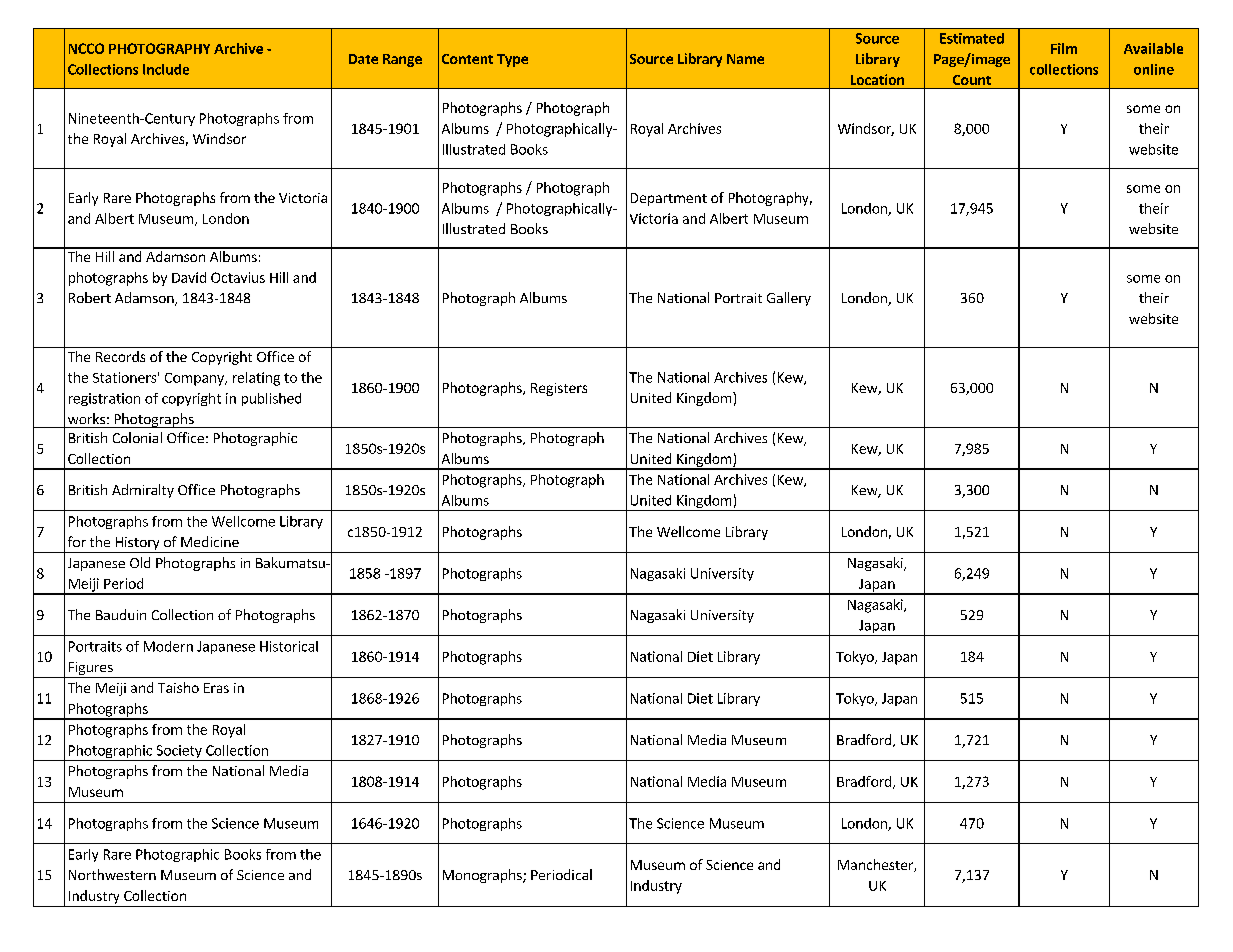 The height and width of the screenshot is (952, 1233). Describe the element at coordinates (137, 437) in the screenshot. I see `Colonial` at that location.
